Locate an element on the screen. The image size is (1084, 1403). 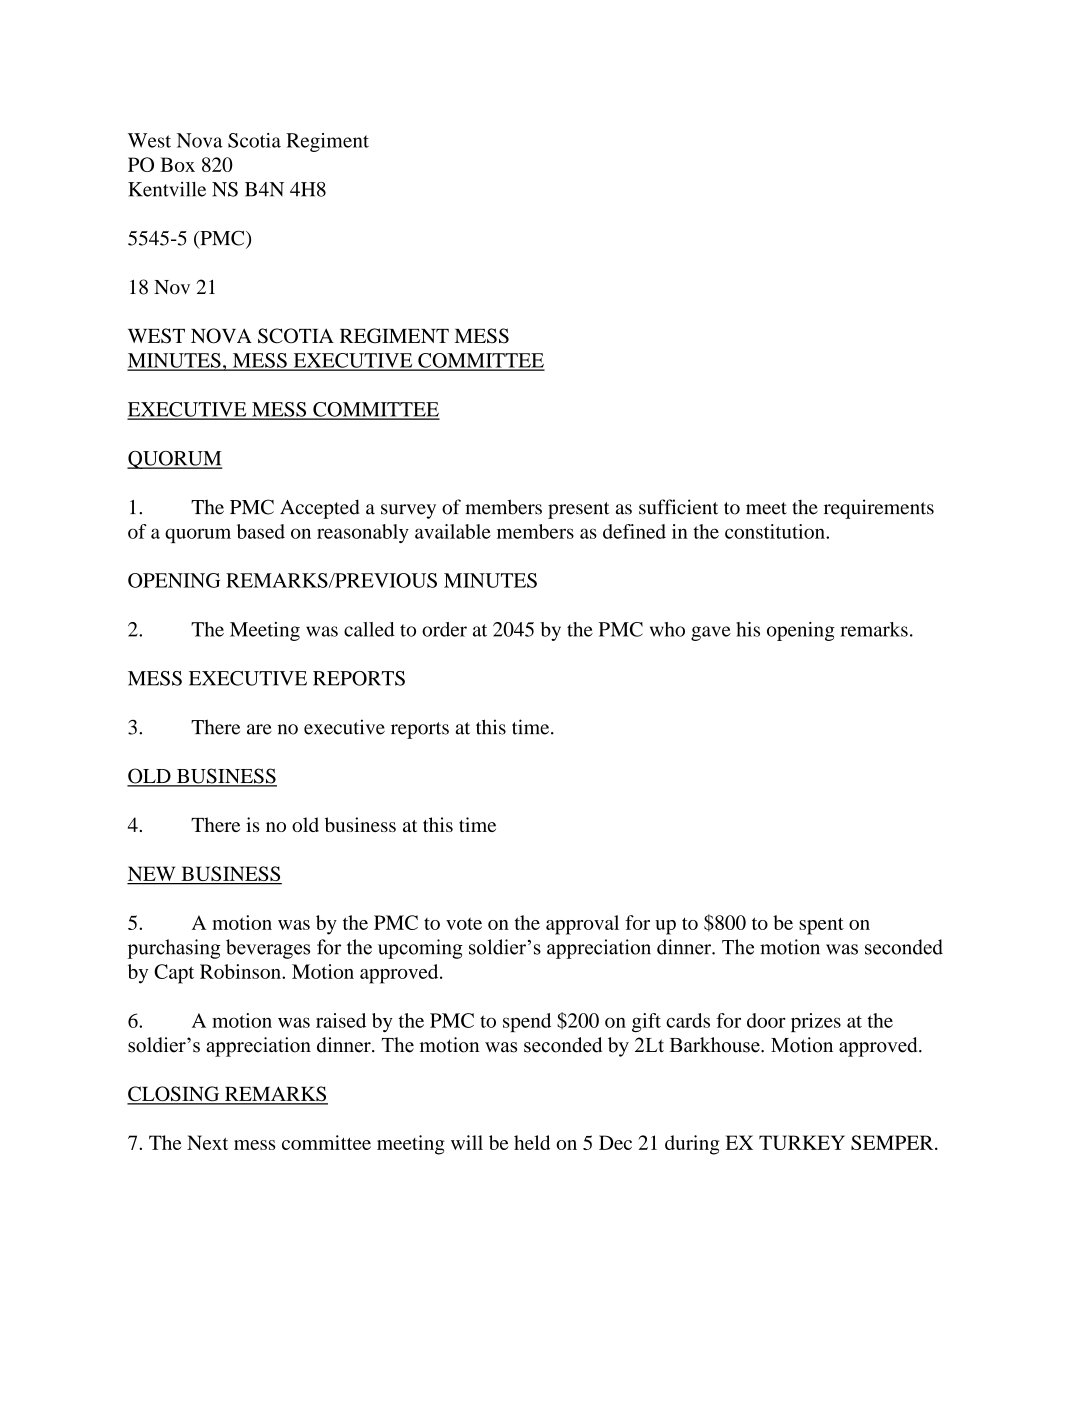
held is located at coordinates (532, 1142).
